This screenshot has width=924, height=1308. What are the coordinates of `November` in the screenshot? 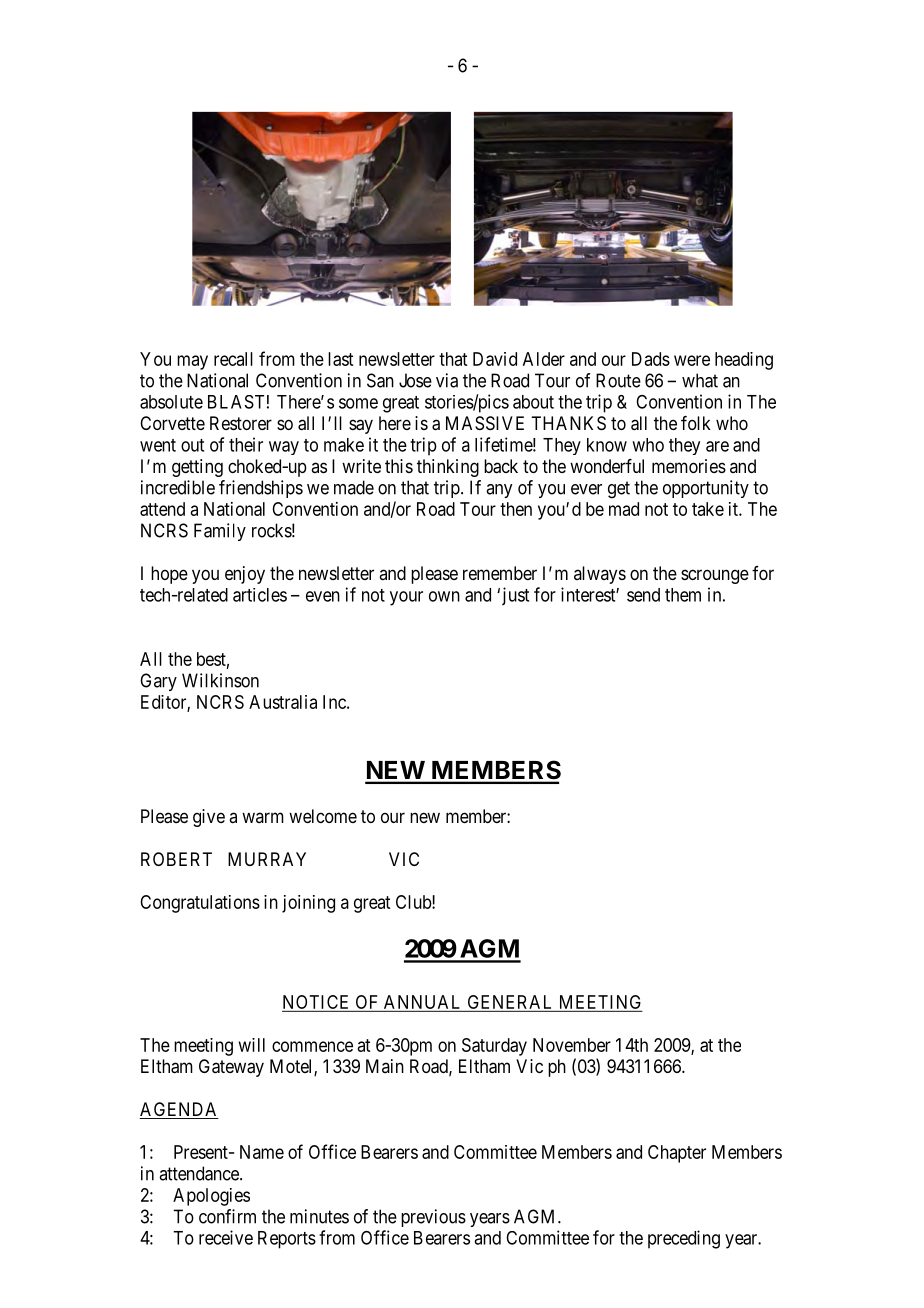 It's located at (572, 1045).
